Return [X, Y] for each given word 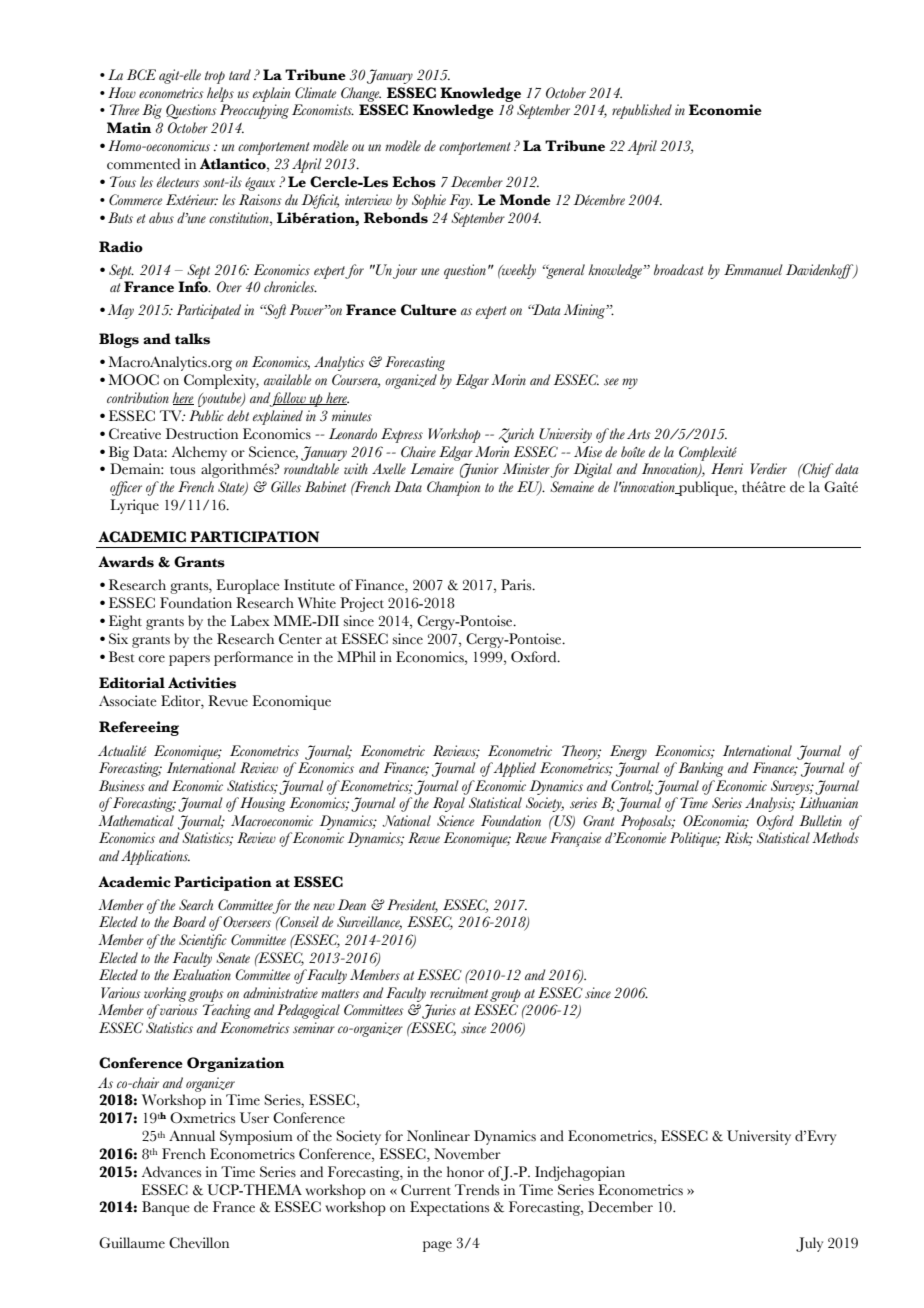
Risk [738, 839]
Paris [517, 584]
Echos [414, 182]
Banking [699, 769]
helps [220, 94]
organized [411, 381]
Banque [166, 1208]
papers [189, 660]
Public [206, 415]
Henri [727, 468]
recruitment [459, 992]
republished [642, 111]
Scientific [203, 941]
